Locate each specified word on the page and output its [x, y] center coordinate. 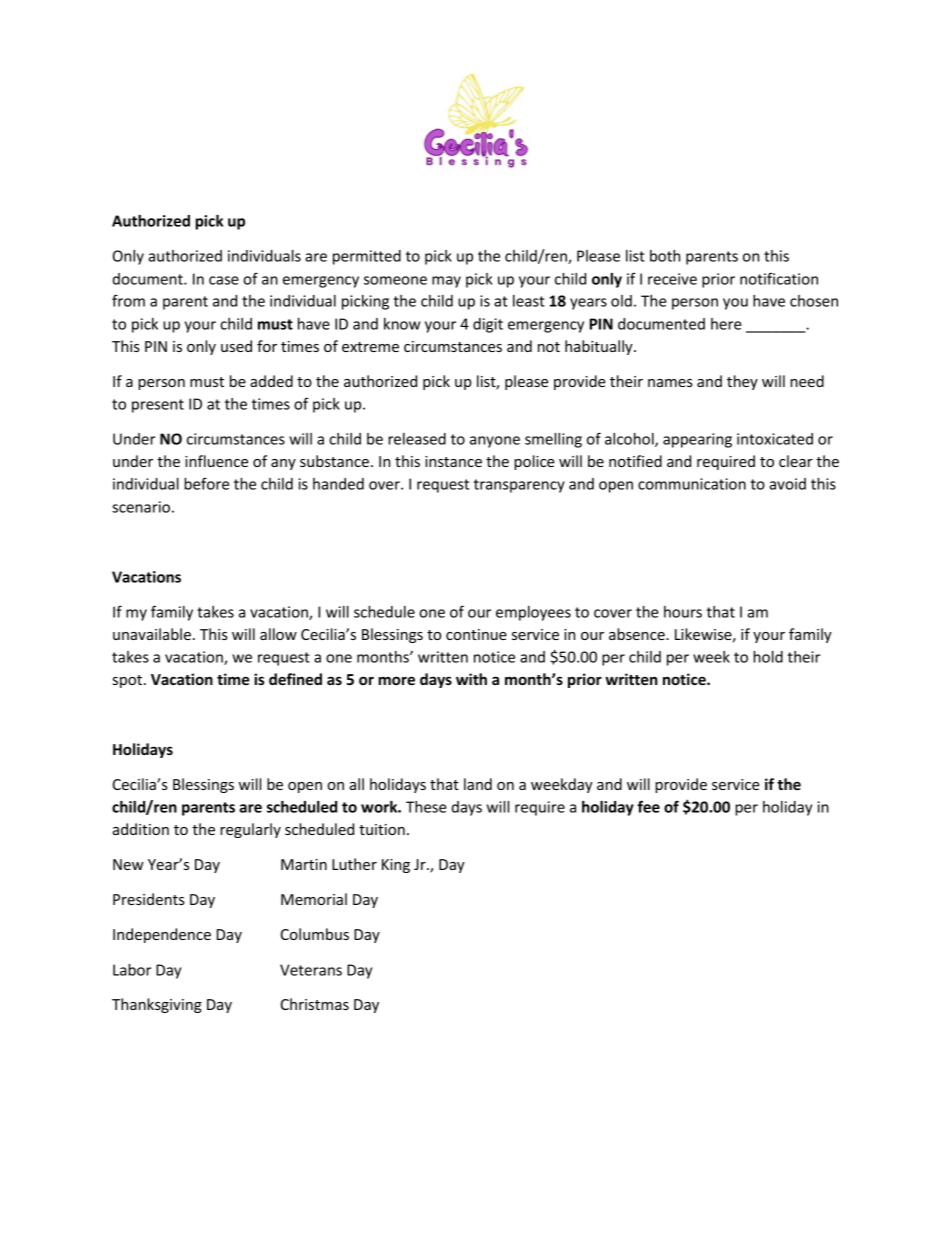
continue [476, 634]
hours [683, 612]
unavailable [152, 634]
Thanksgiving [157, 1005]
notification [779, 278]
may [446, 282]
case [224, 280]
